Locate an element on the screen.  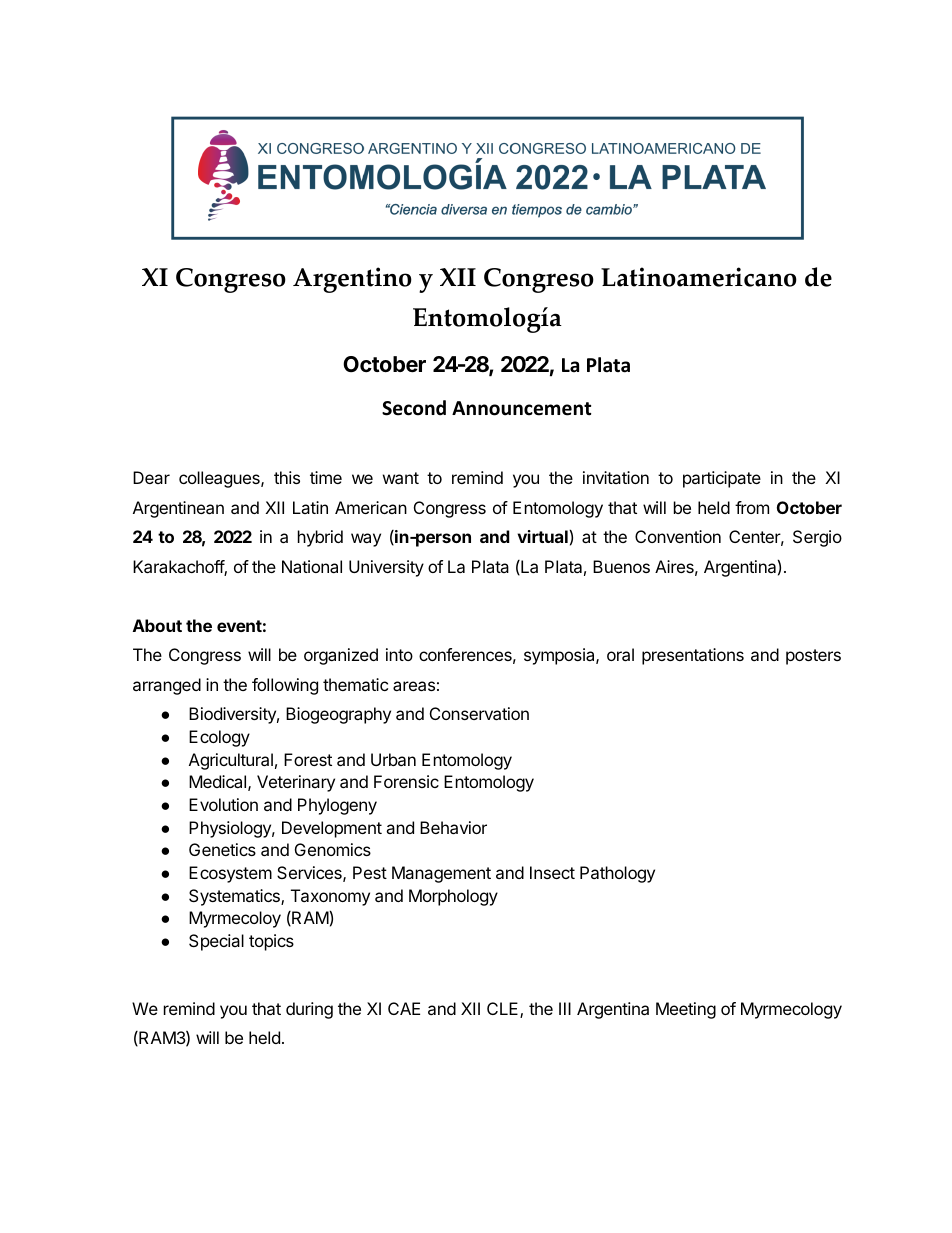
participate is located at coordinates (722, 479).
